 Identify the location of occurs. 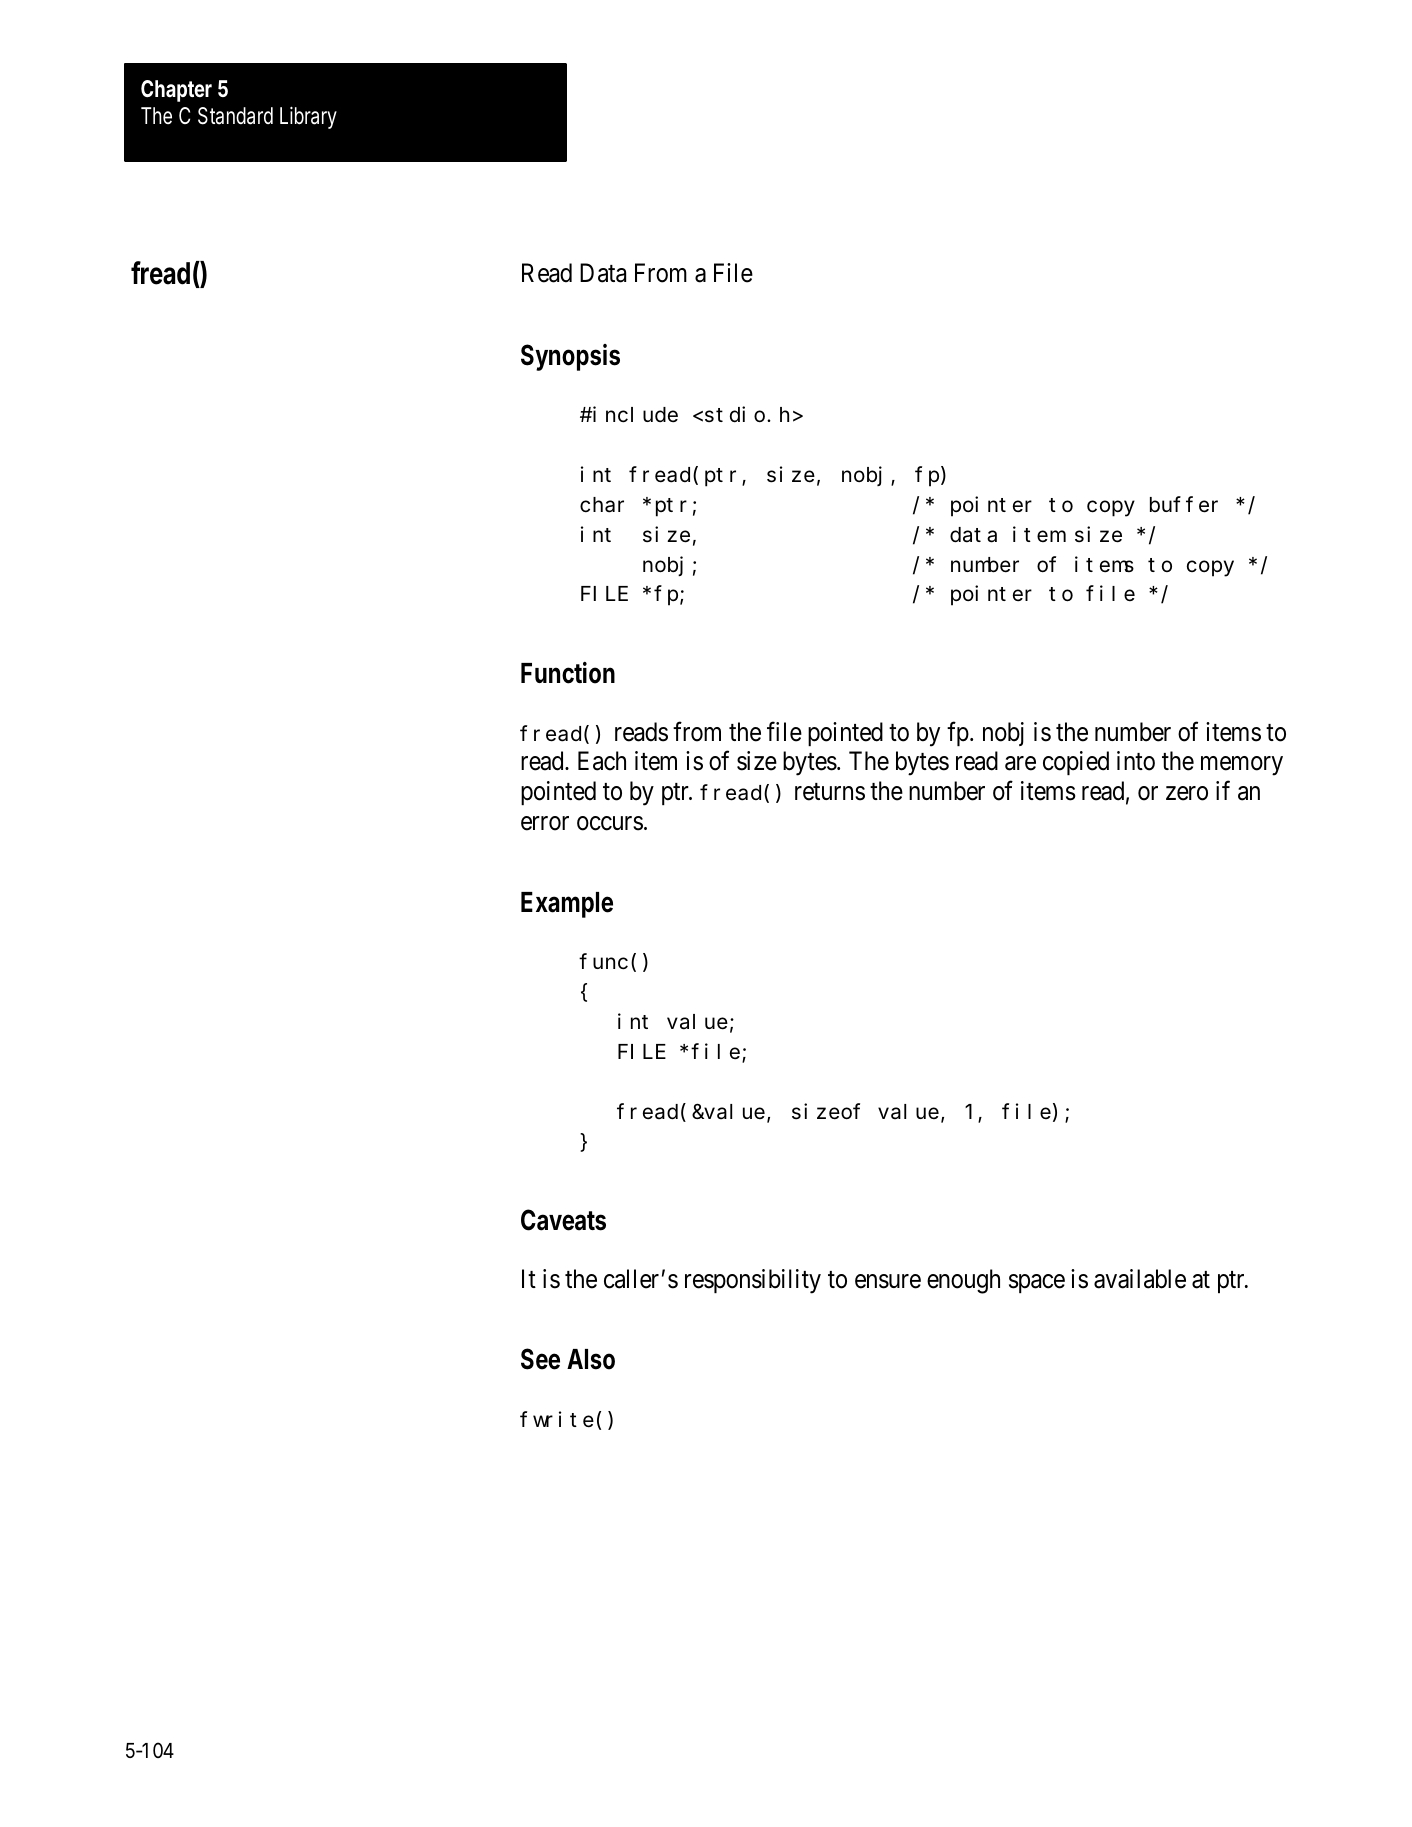
(610, 824).
